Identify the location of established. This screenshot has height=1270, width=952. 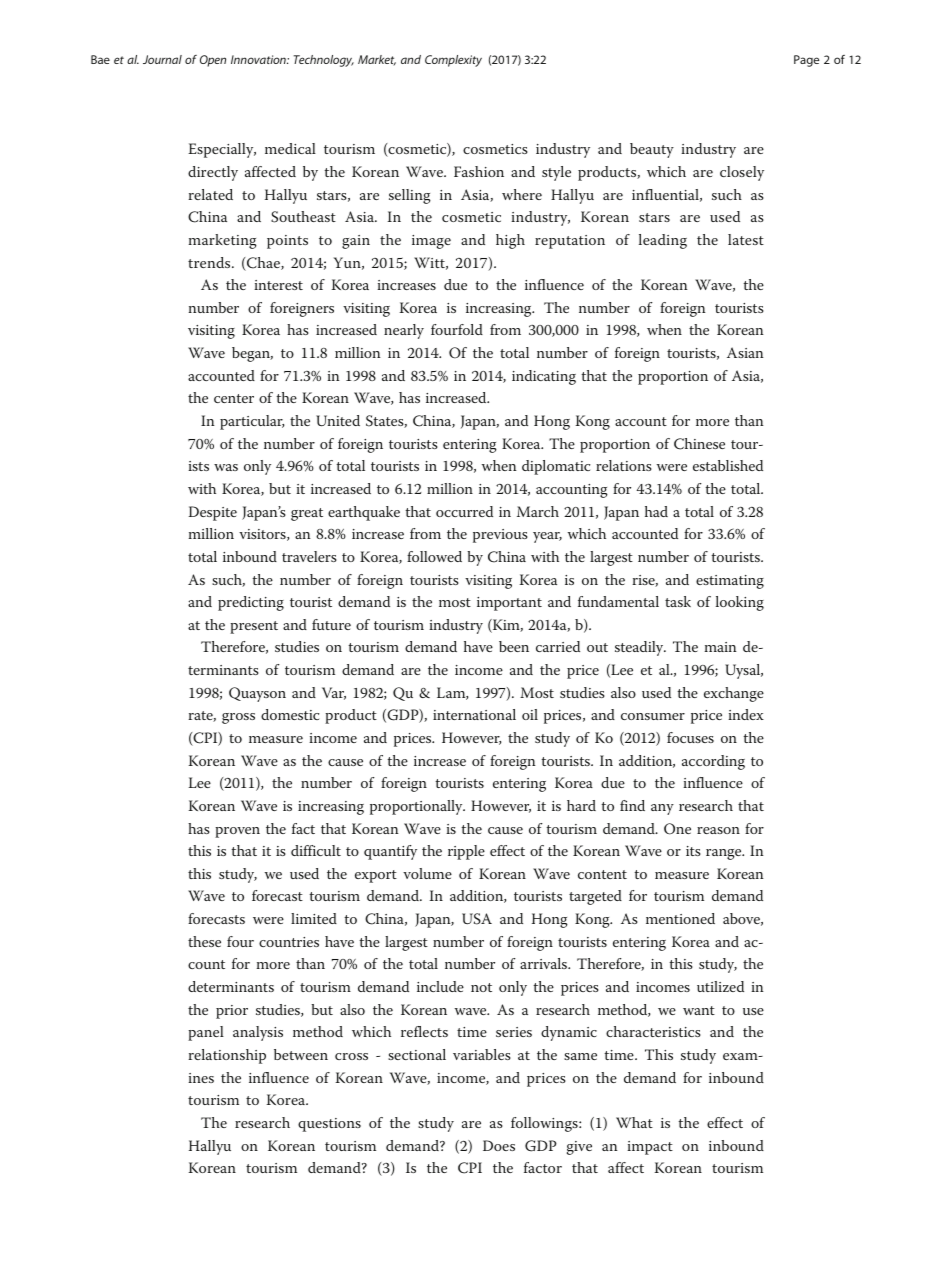
(728, 465).
